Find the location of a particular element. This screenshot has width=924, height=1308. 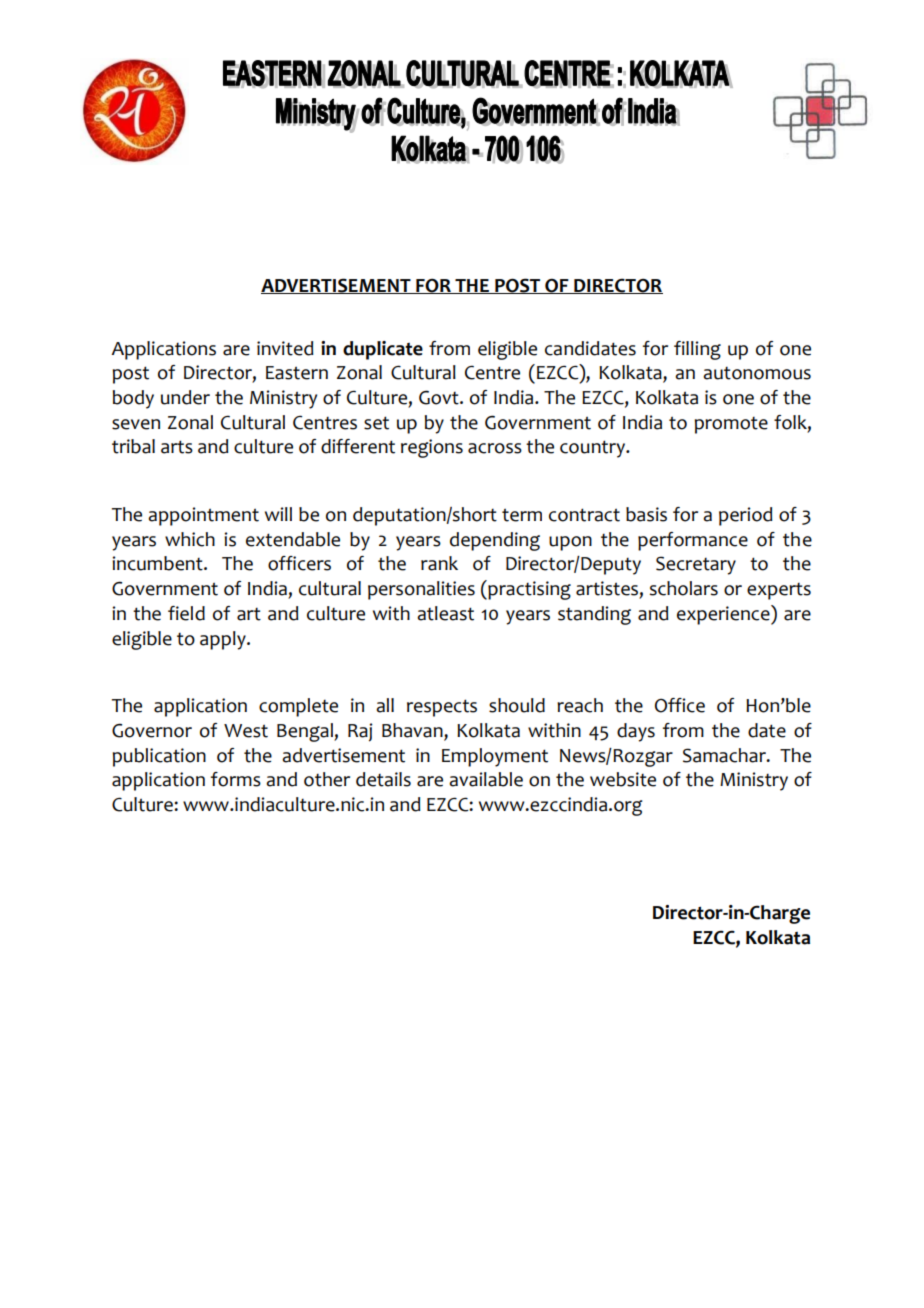

duplicate is located at coordinates (383, 350).
